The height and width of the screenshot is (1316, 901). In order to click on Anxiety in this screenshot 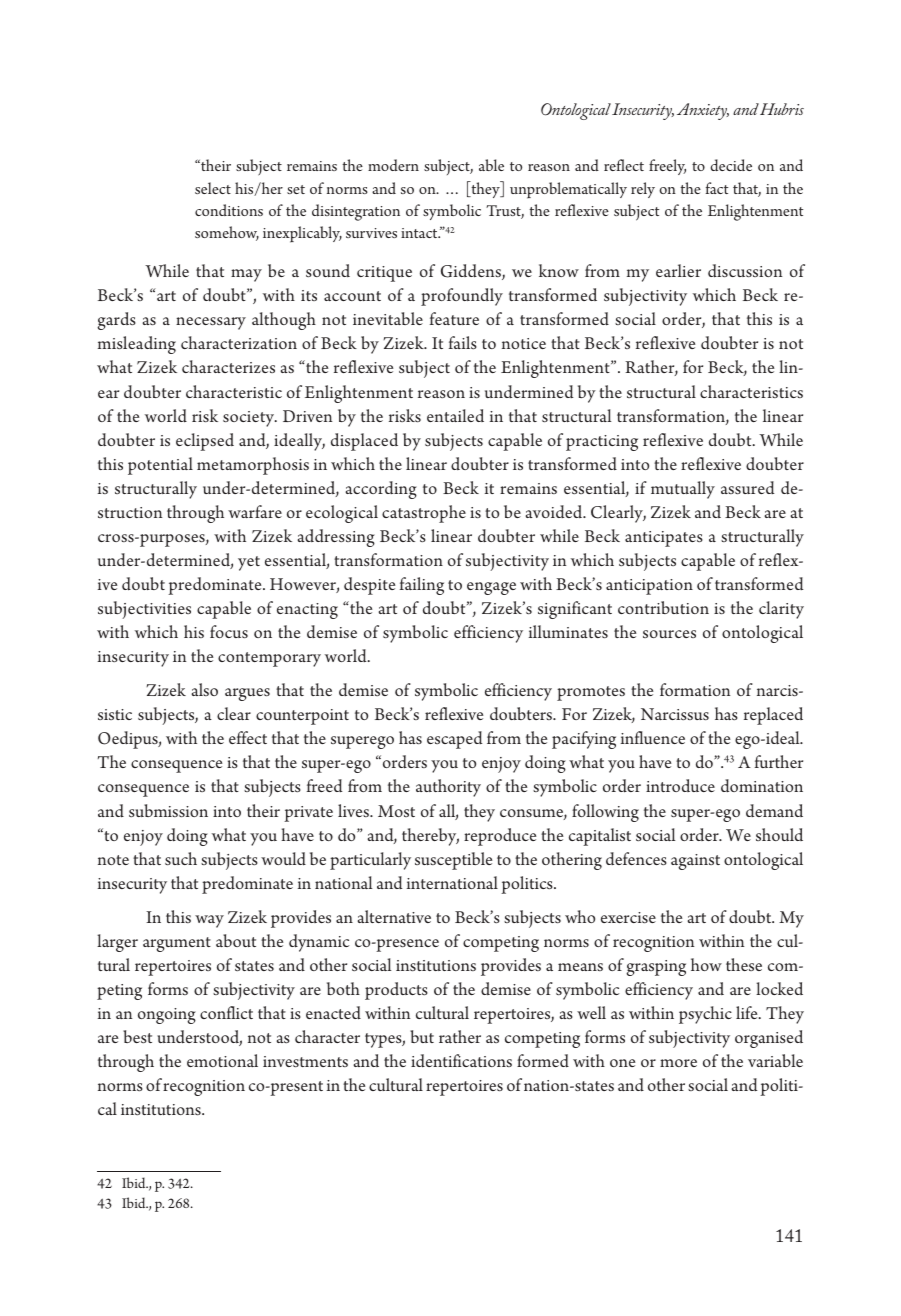, I will do `click(703, 111)`.
